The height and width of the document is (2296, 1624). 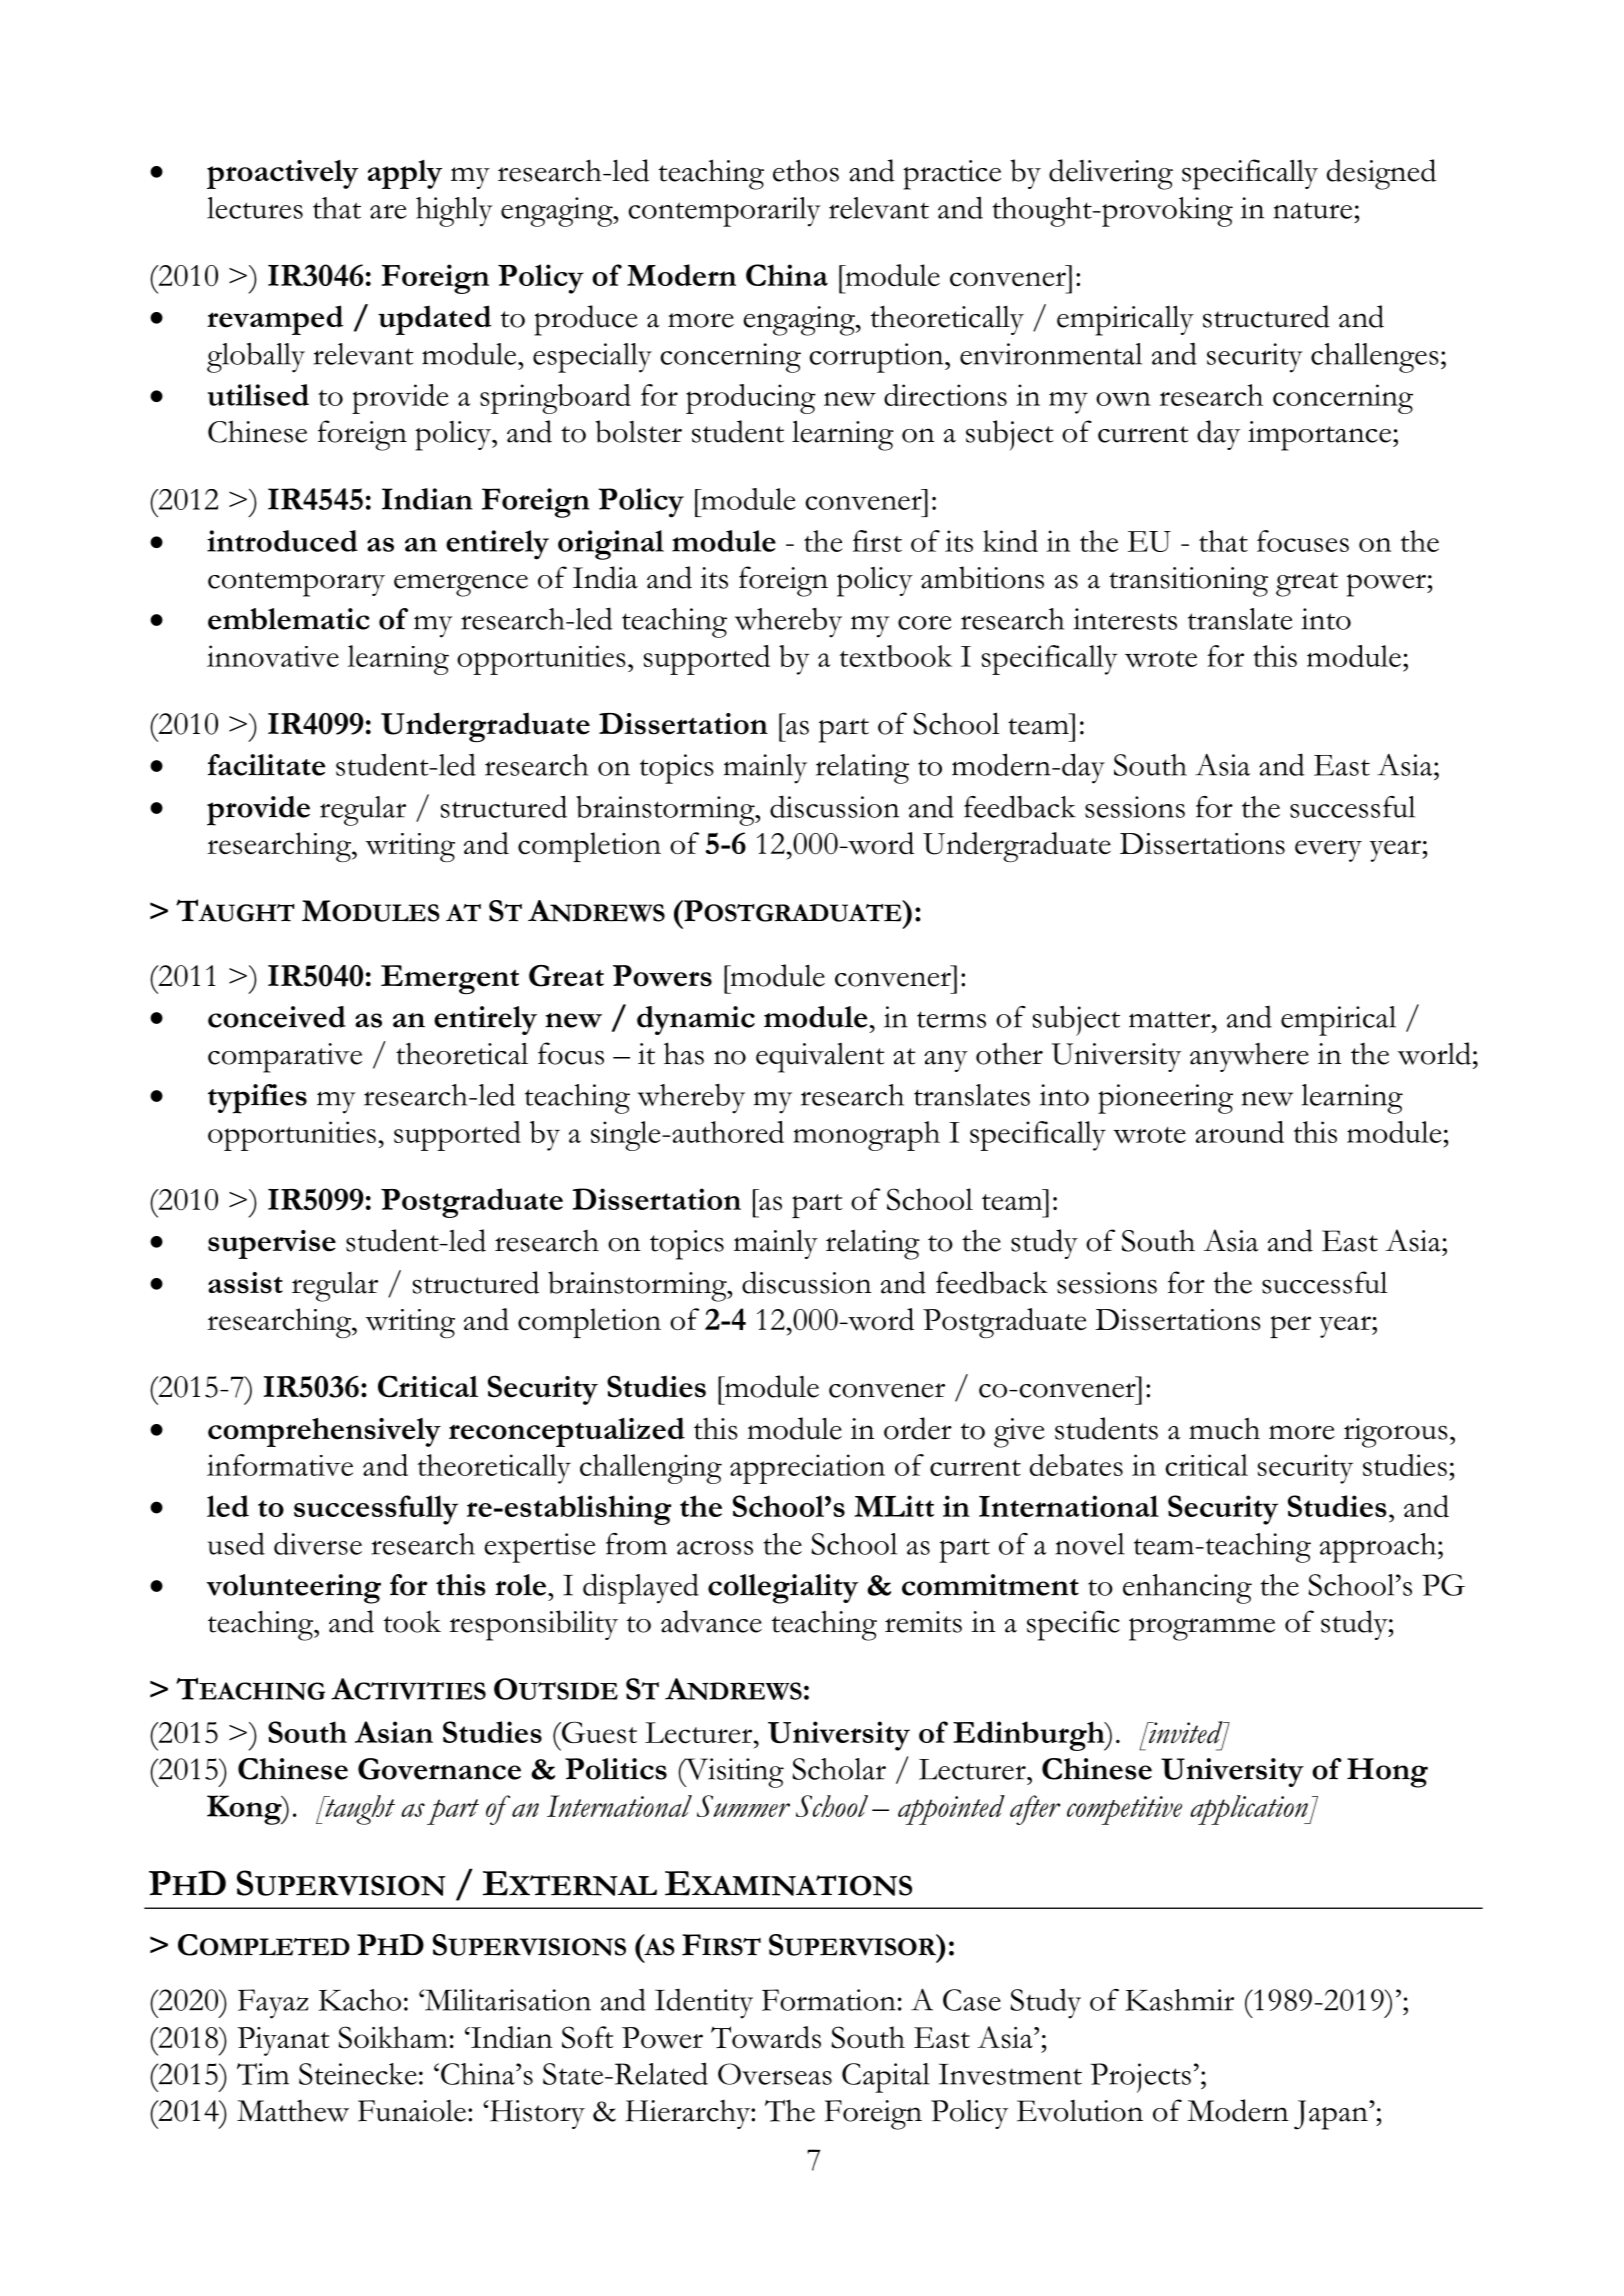 I want to click on ethos, so click(x=806, y=170).
